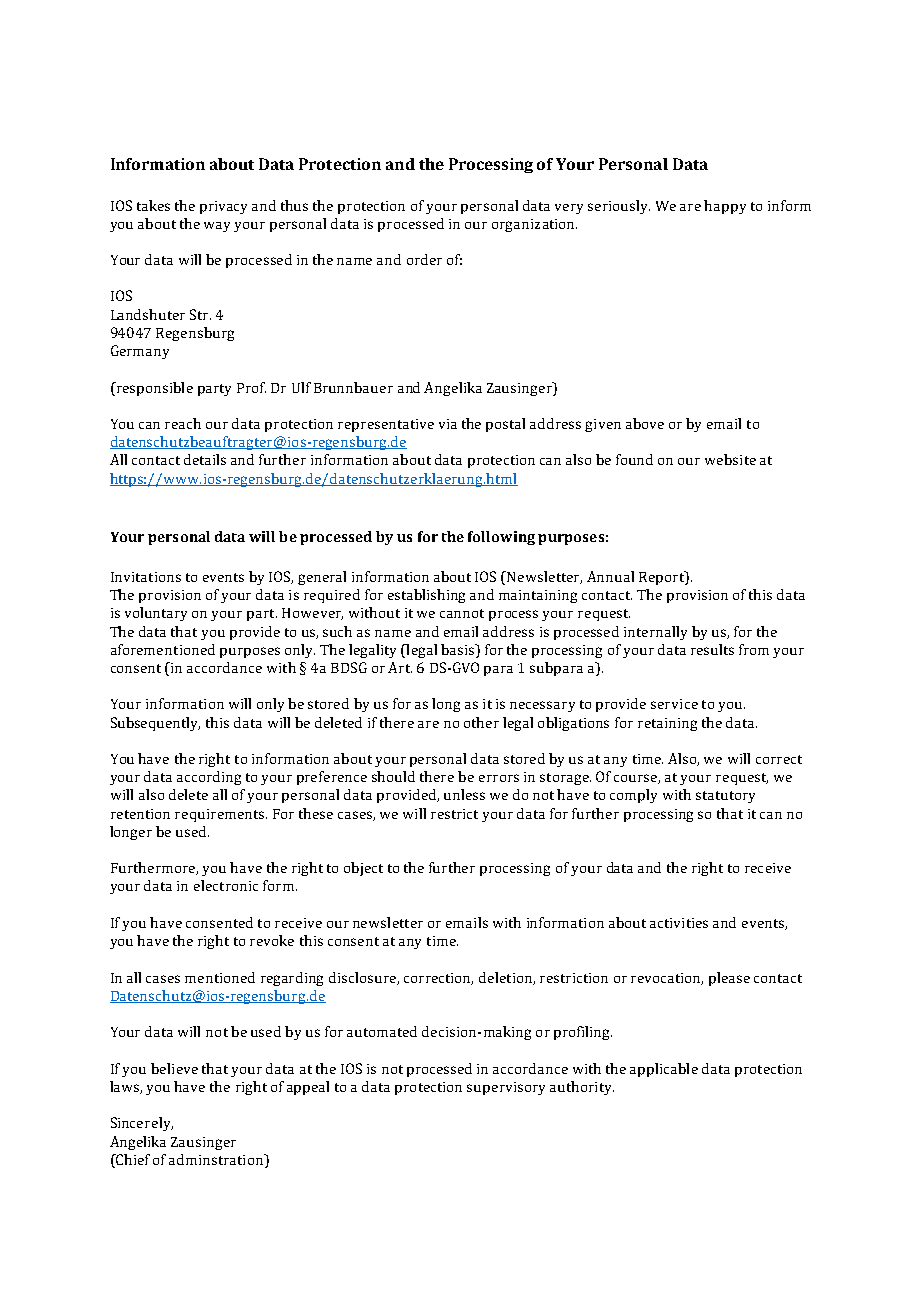 This screenshot has width=924, height=1308. Describe the element at coordinates (448, 424) in the screenshot. I see `via` at that location.
